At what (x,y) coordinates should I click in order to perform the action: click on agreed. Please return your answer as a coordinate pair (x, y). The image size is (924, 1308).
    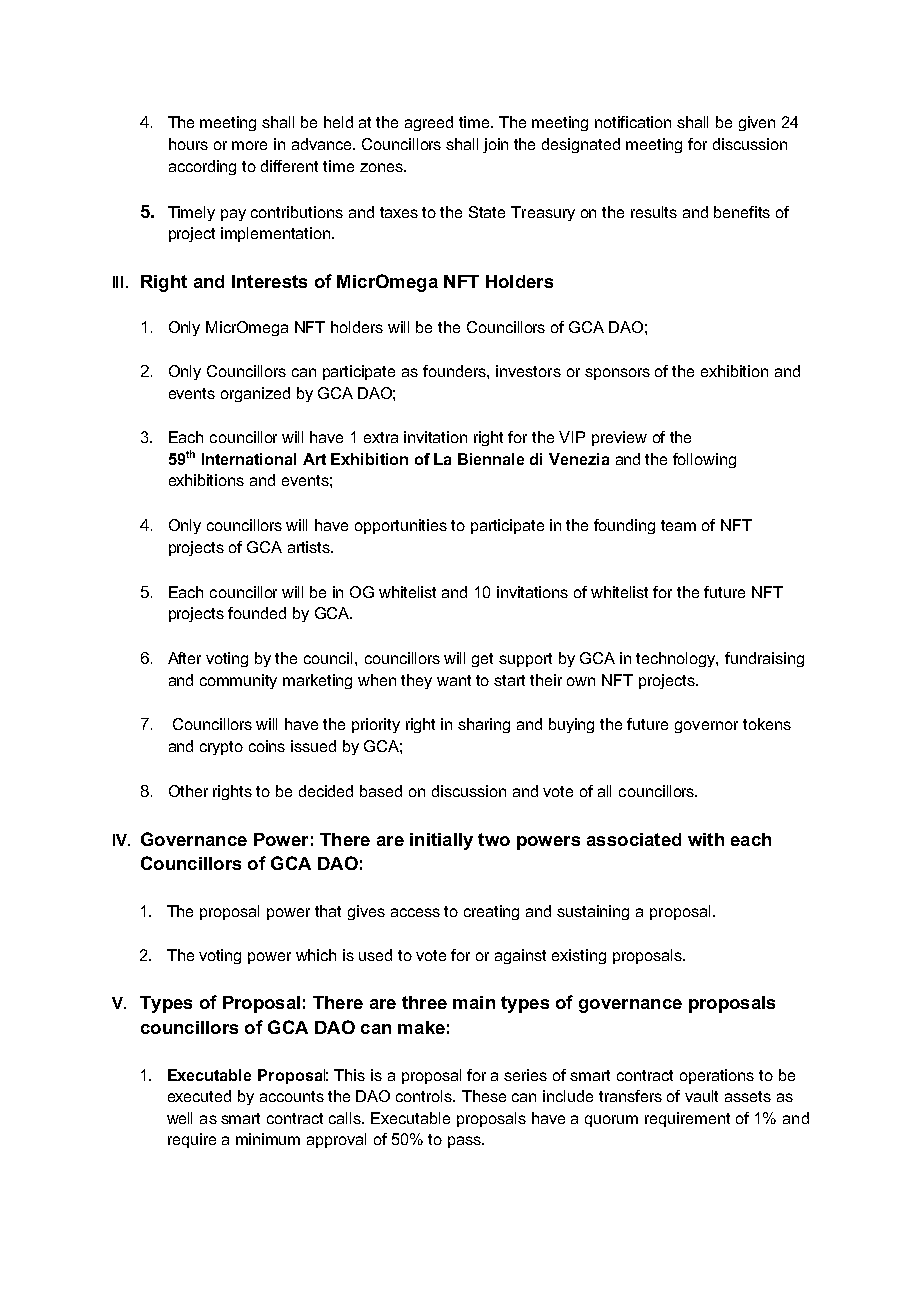
    Looking at the image, I should click on (429, 123).
